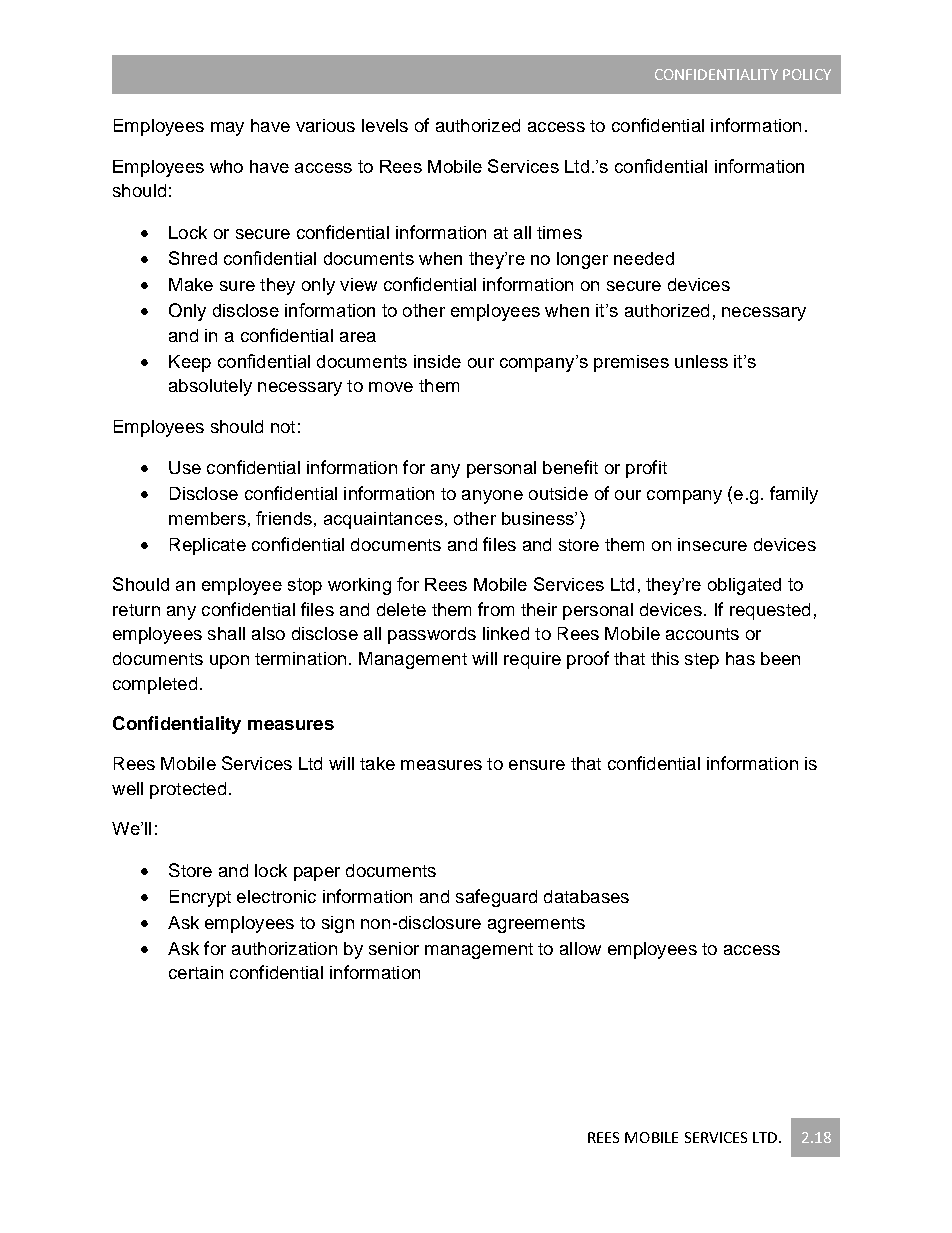 The image size is (952, 1233). What do you see at coordinates (227, 129) in the page?
I see `may` at bounding box center [227, 129].
